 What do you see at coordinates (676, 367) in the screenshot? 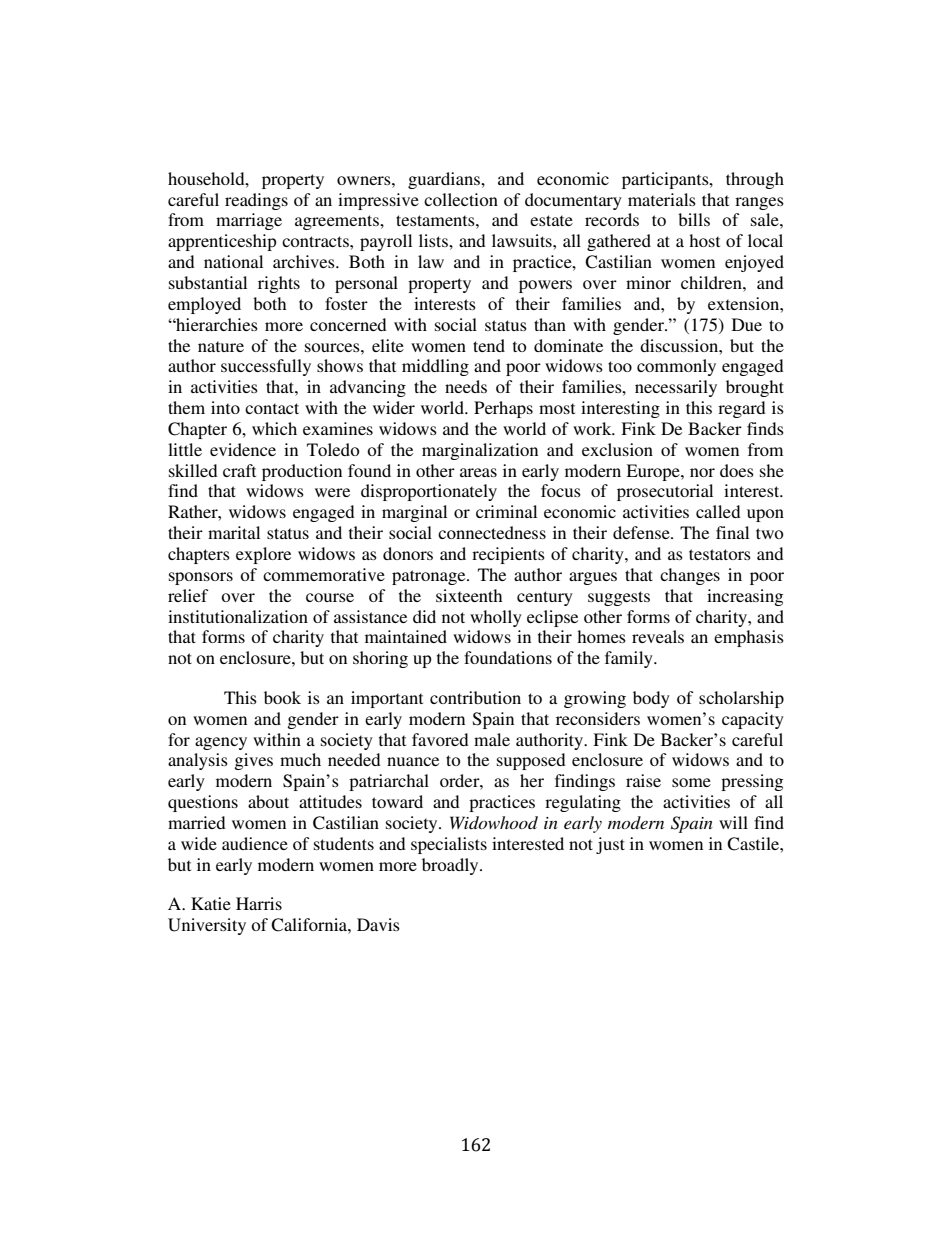
I see `commonly` at bounding box center [676, 367].
